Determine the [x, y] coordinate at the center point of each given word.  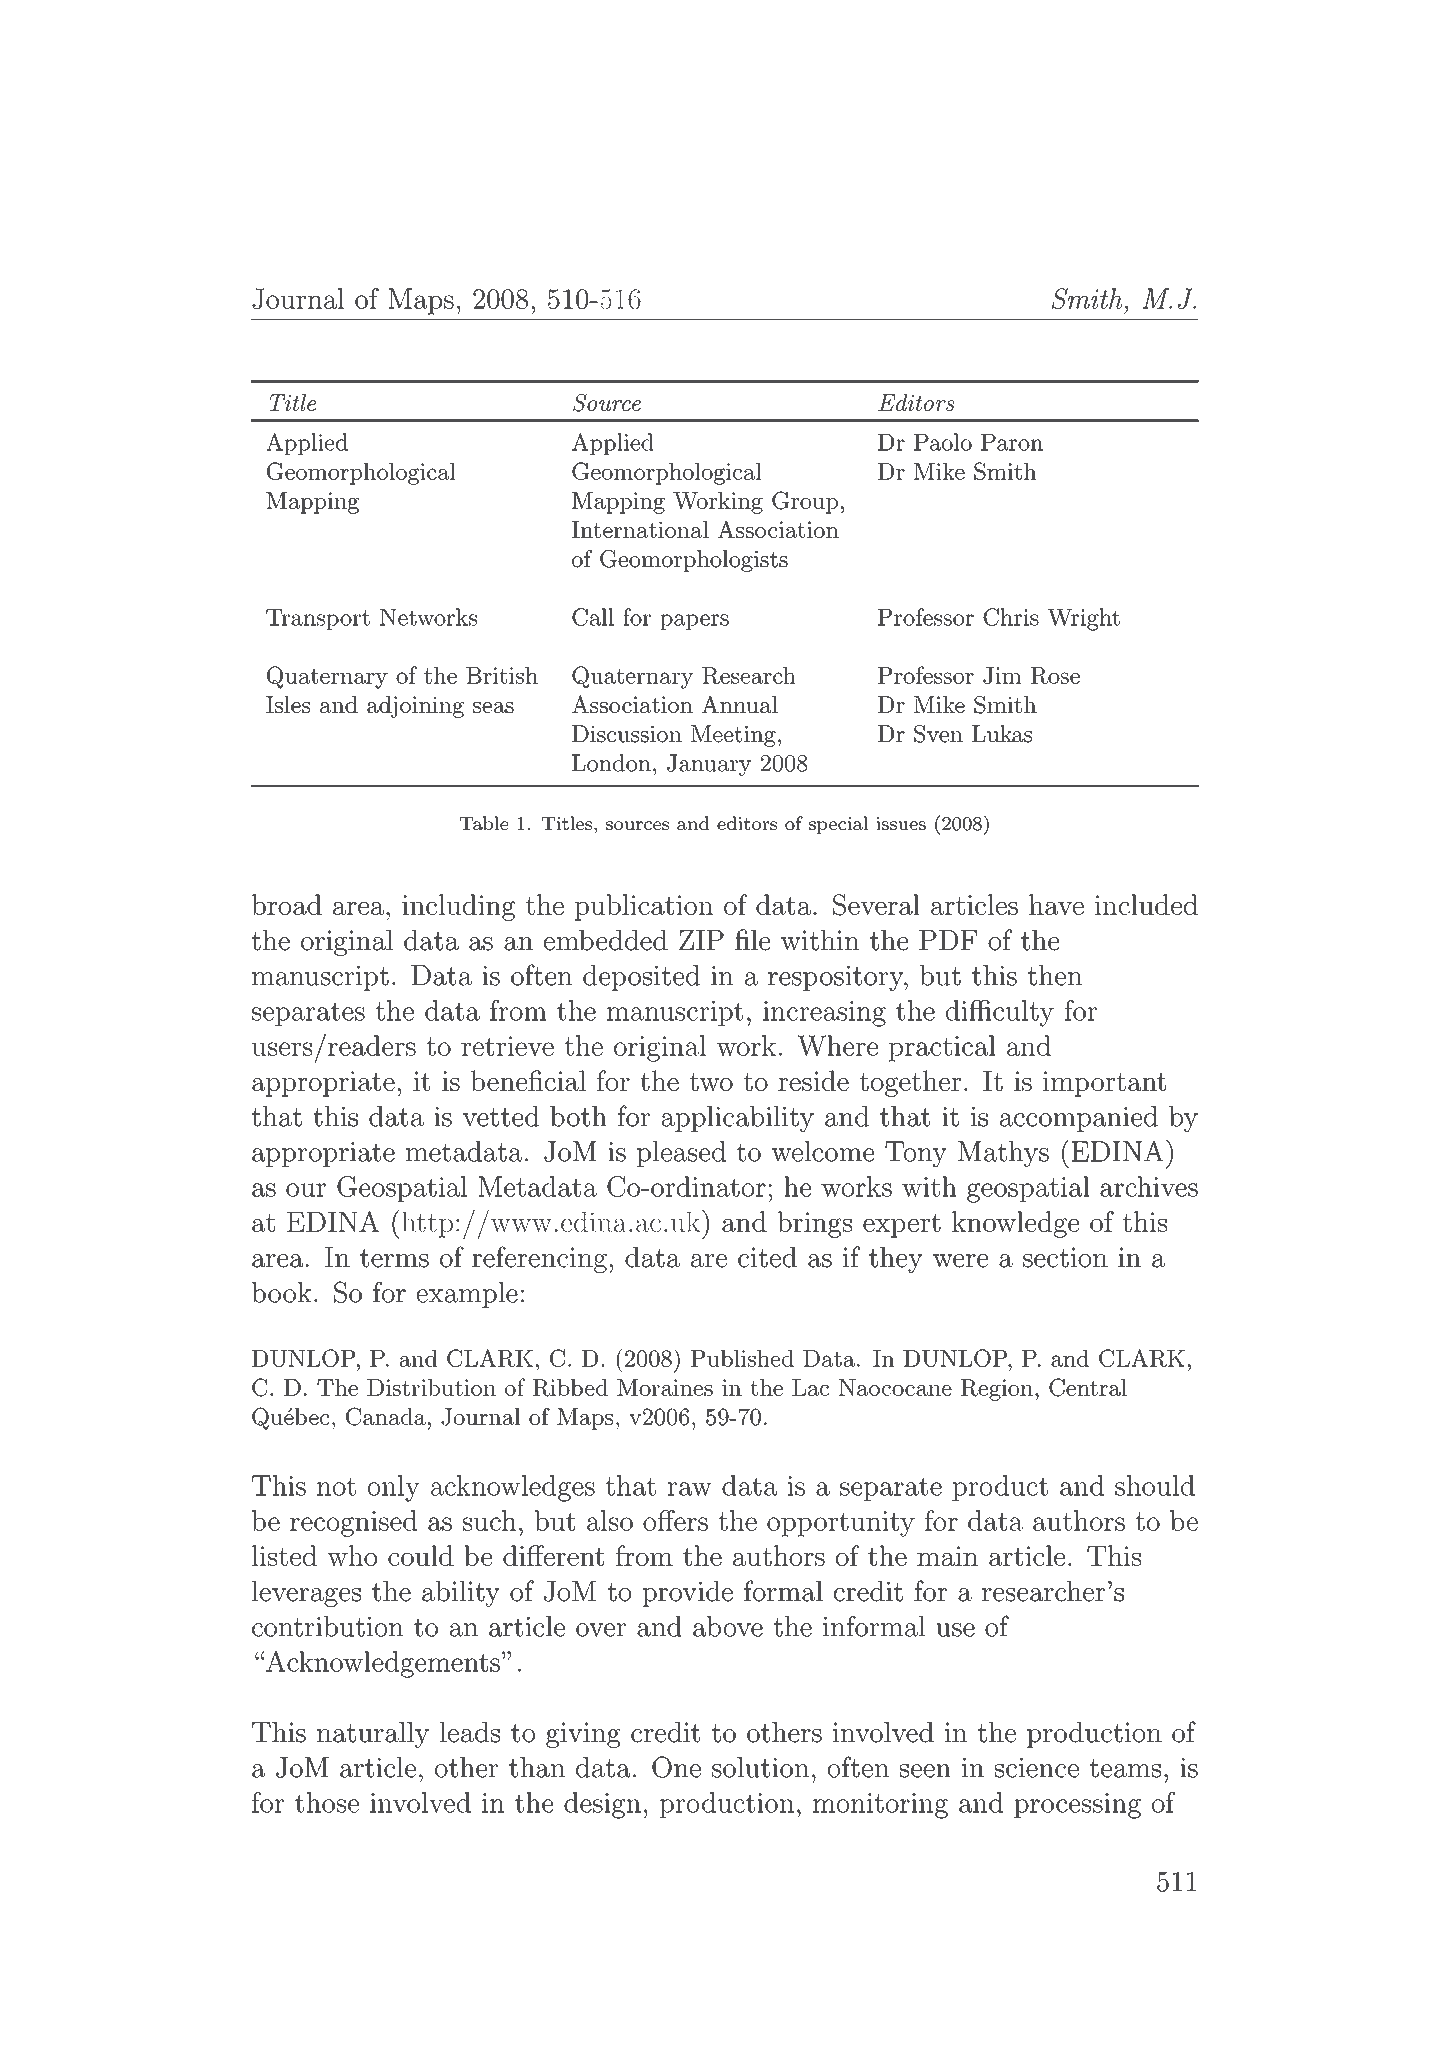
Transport [318, 619]
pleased [681, 1154]
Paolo [943, 442]
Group [805, 502]
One [676, 1767]
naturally [373, 1735]
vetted [501, 1116]
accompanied [1079, 1119]
